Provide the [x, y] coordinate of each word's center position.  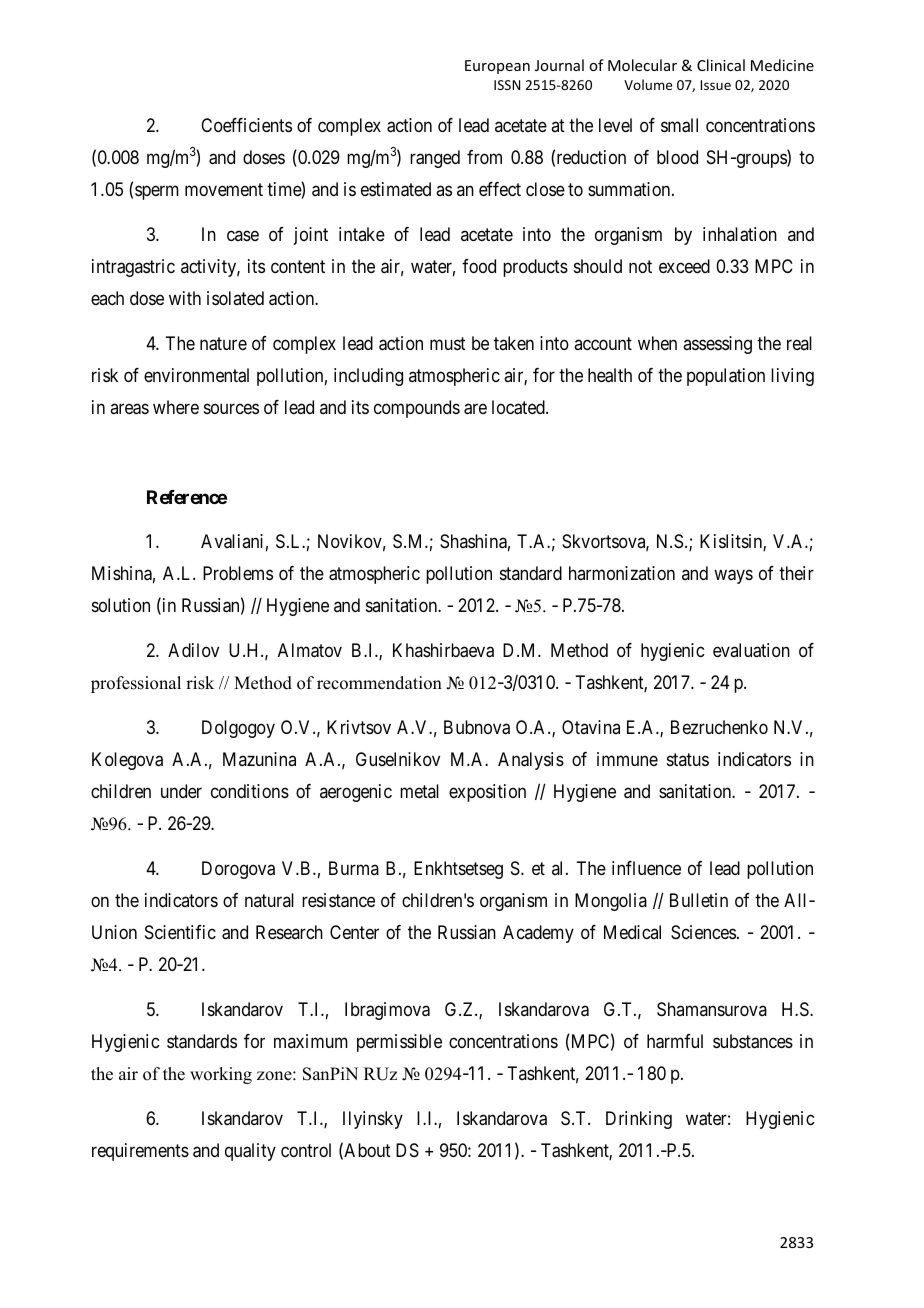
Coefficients [246, 125]
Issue [715, 85]
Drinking [639, 1120]
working [221, 1075]
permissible [399, 1043]
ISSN [507, 85]
